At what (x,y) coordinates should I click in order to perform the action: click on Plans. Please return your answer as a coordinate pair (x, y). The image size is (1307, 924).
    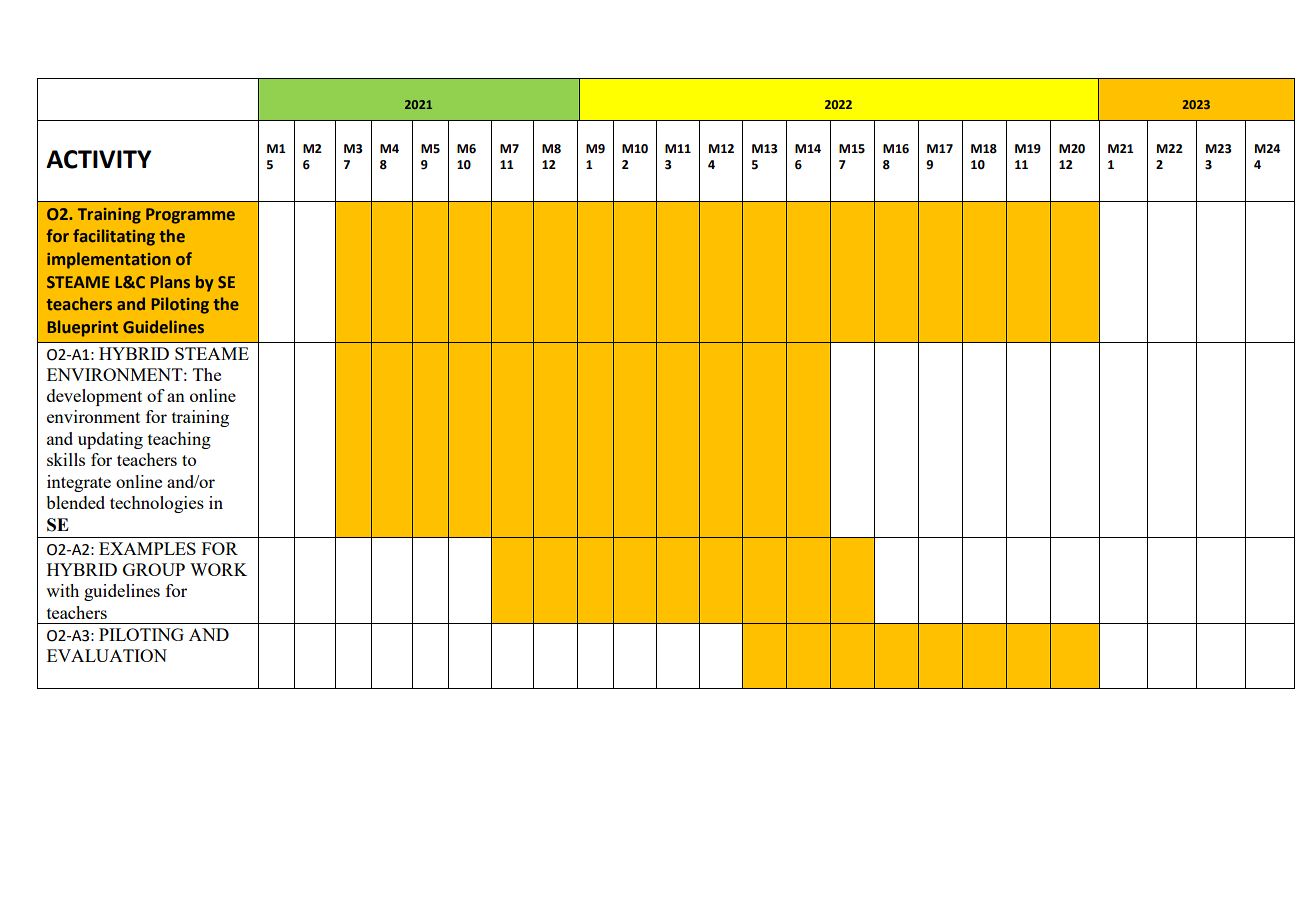
    Looking at the image, I should click on (170, 281).
